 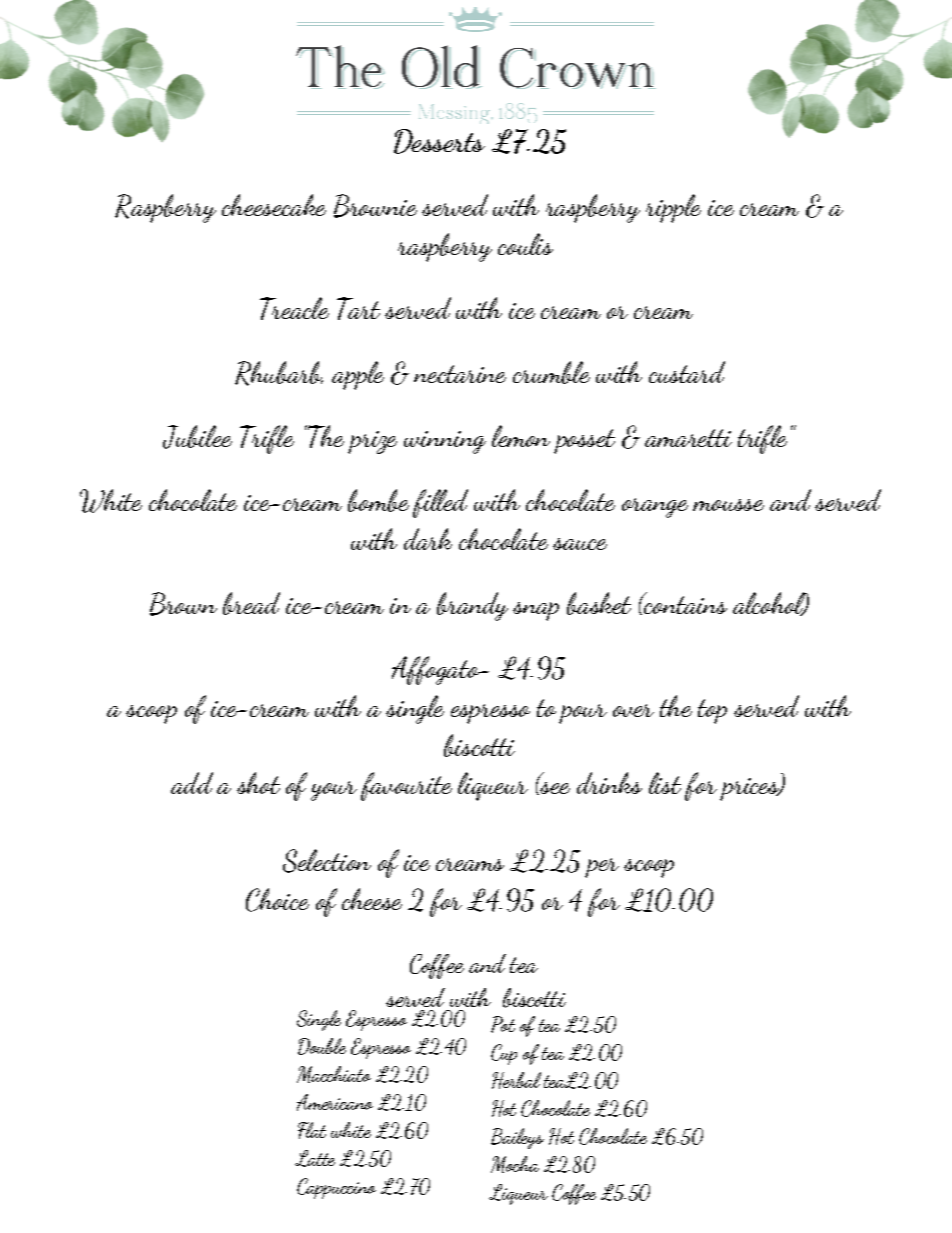 What do you see at coordinates (277, 900) in the image?
I see `Choice` at bounding box center [277, 900].
